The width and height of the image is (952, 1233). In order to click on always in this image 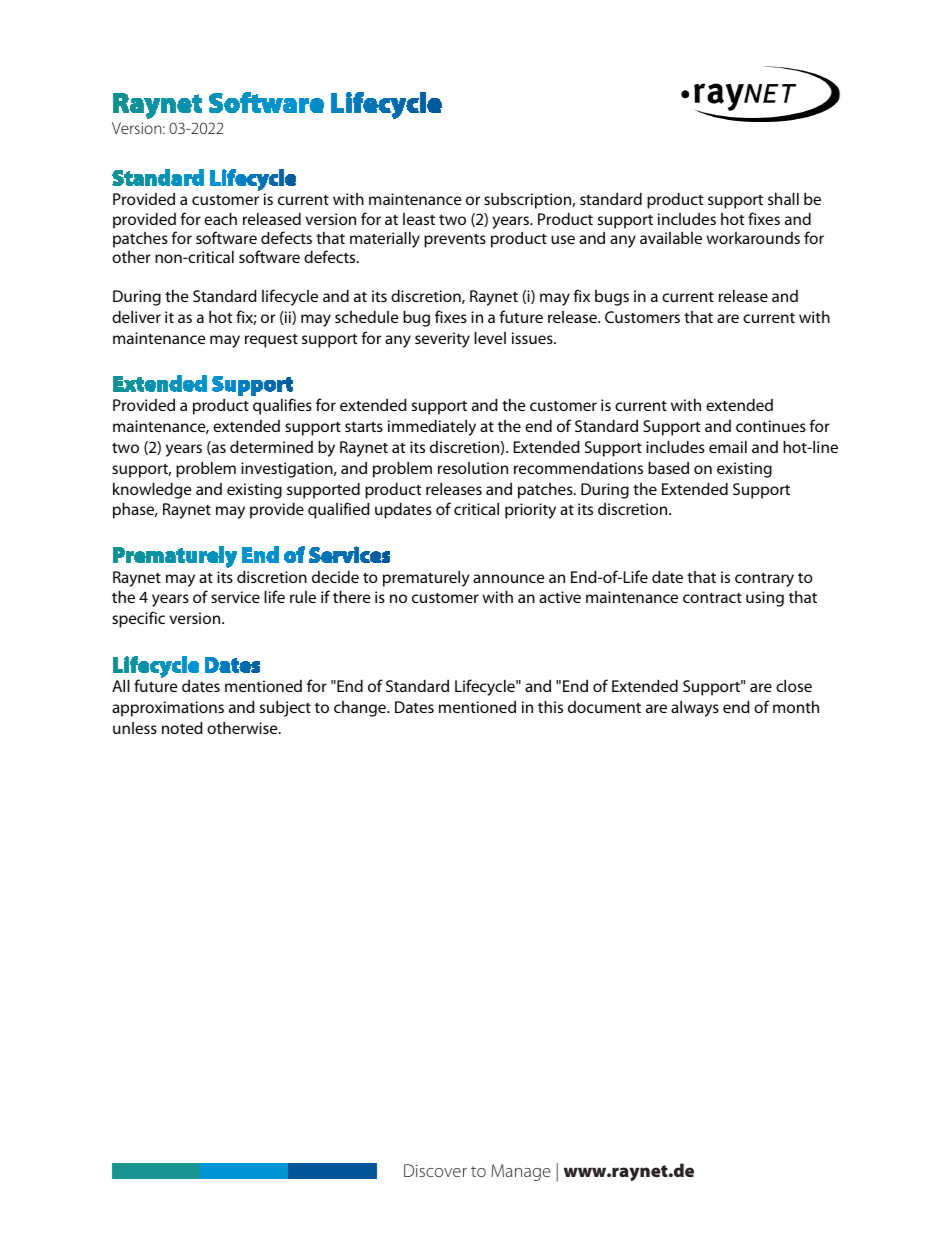, I will do `click(695, 709)`.
